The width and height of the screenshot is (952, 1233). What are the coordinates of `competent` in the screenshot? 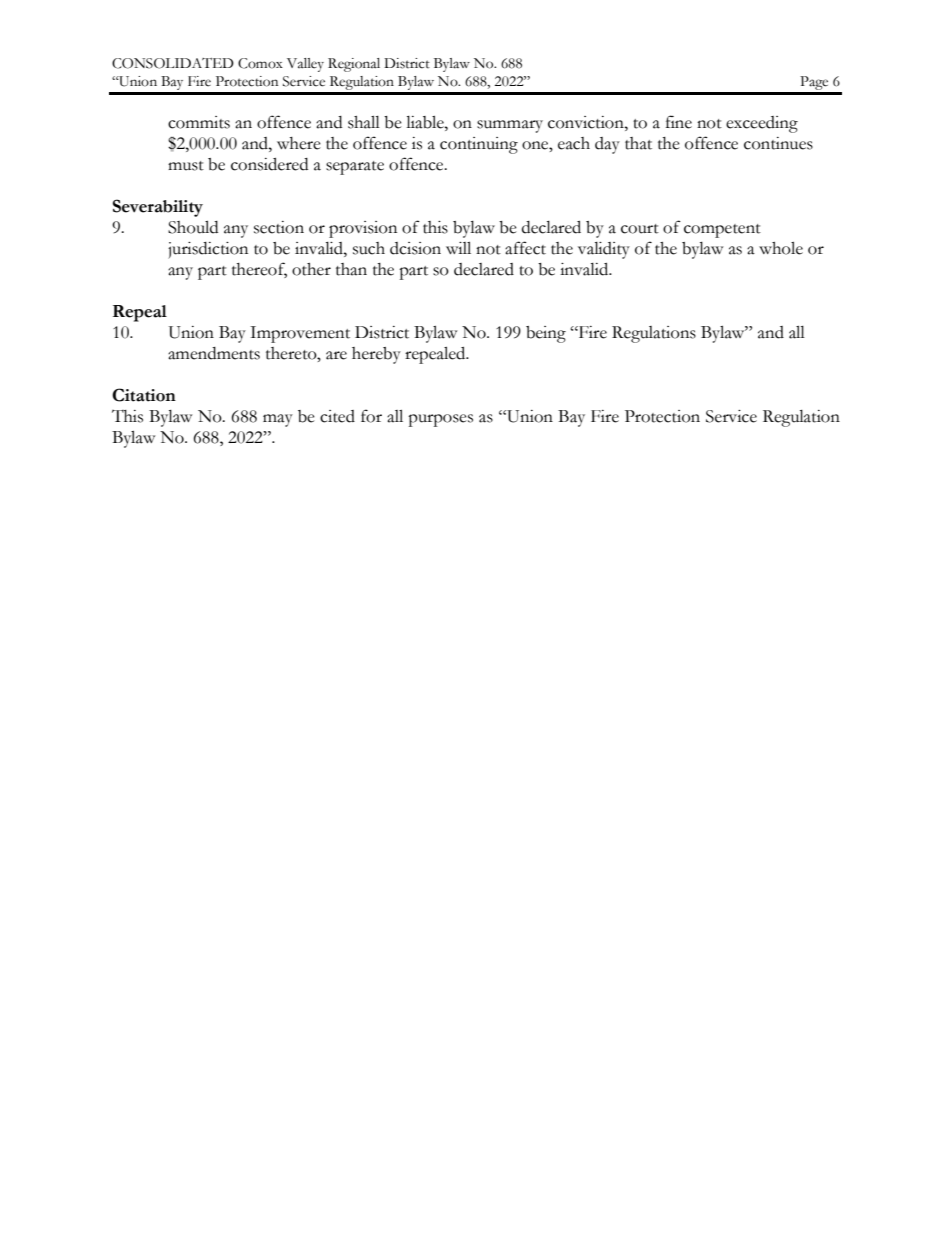 It's located at (722, 231).
